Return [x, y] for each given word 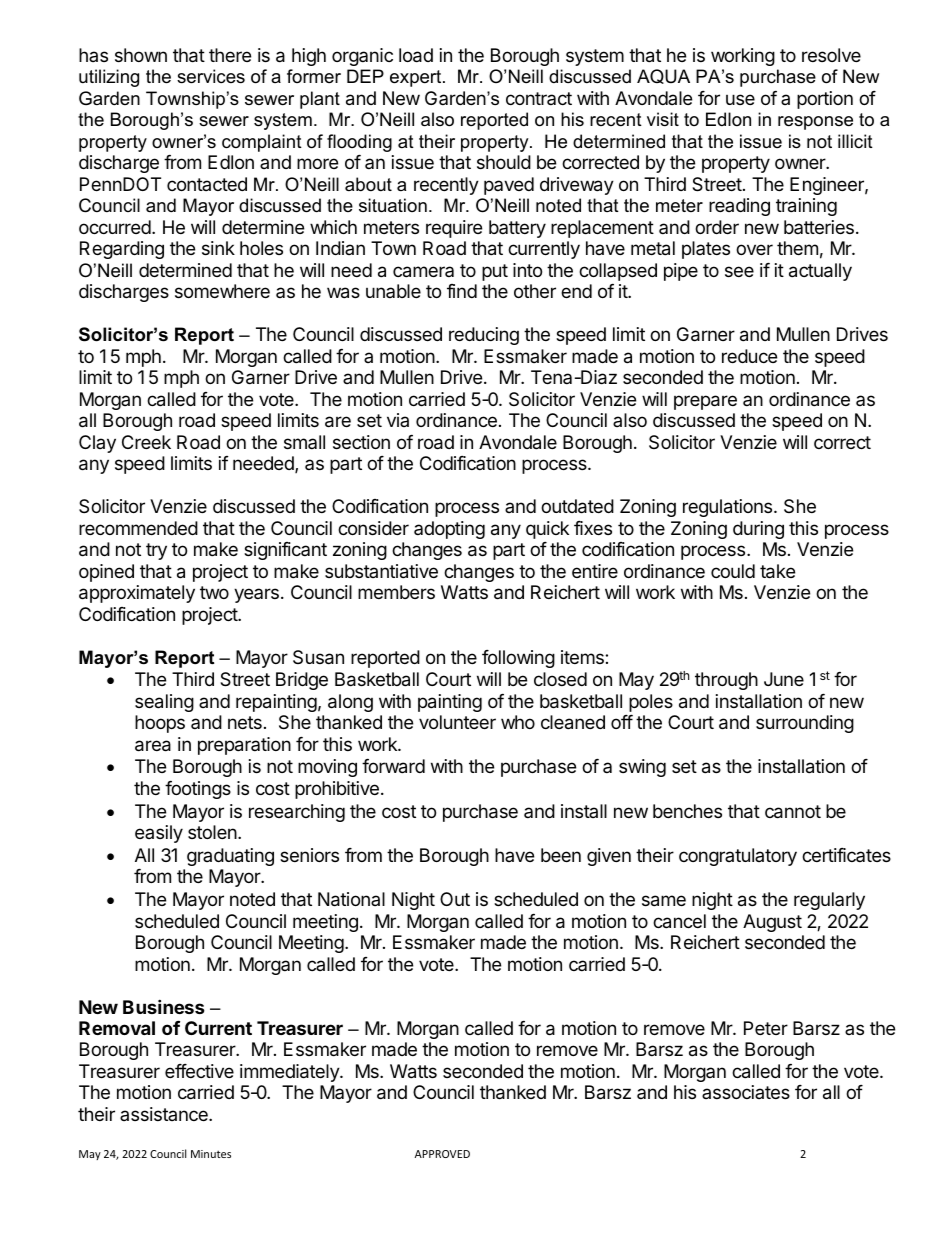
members [396, 592]
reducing [484, 336]
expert [417, 78]
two [214, 592]
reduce [749, 356]
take [777, 571]
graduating [230, 857]
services [211, 76]
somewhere [222, 291]
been [561, 855]
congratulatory [738, 857]
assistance [165, 1114]
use [740, 99]
